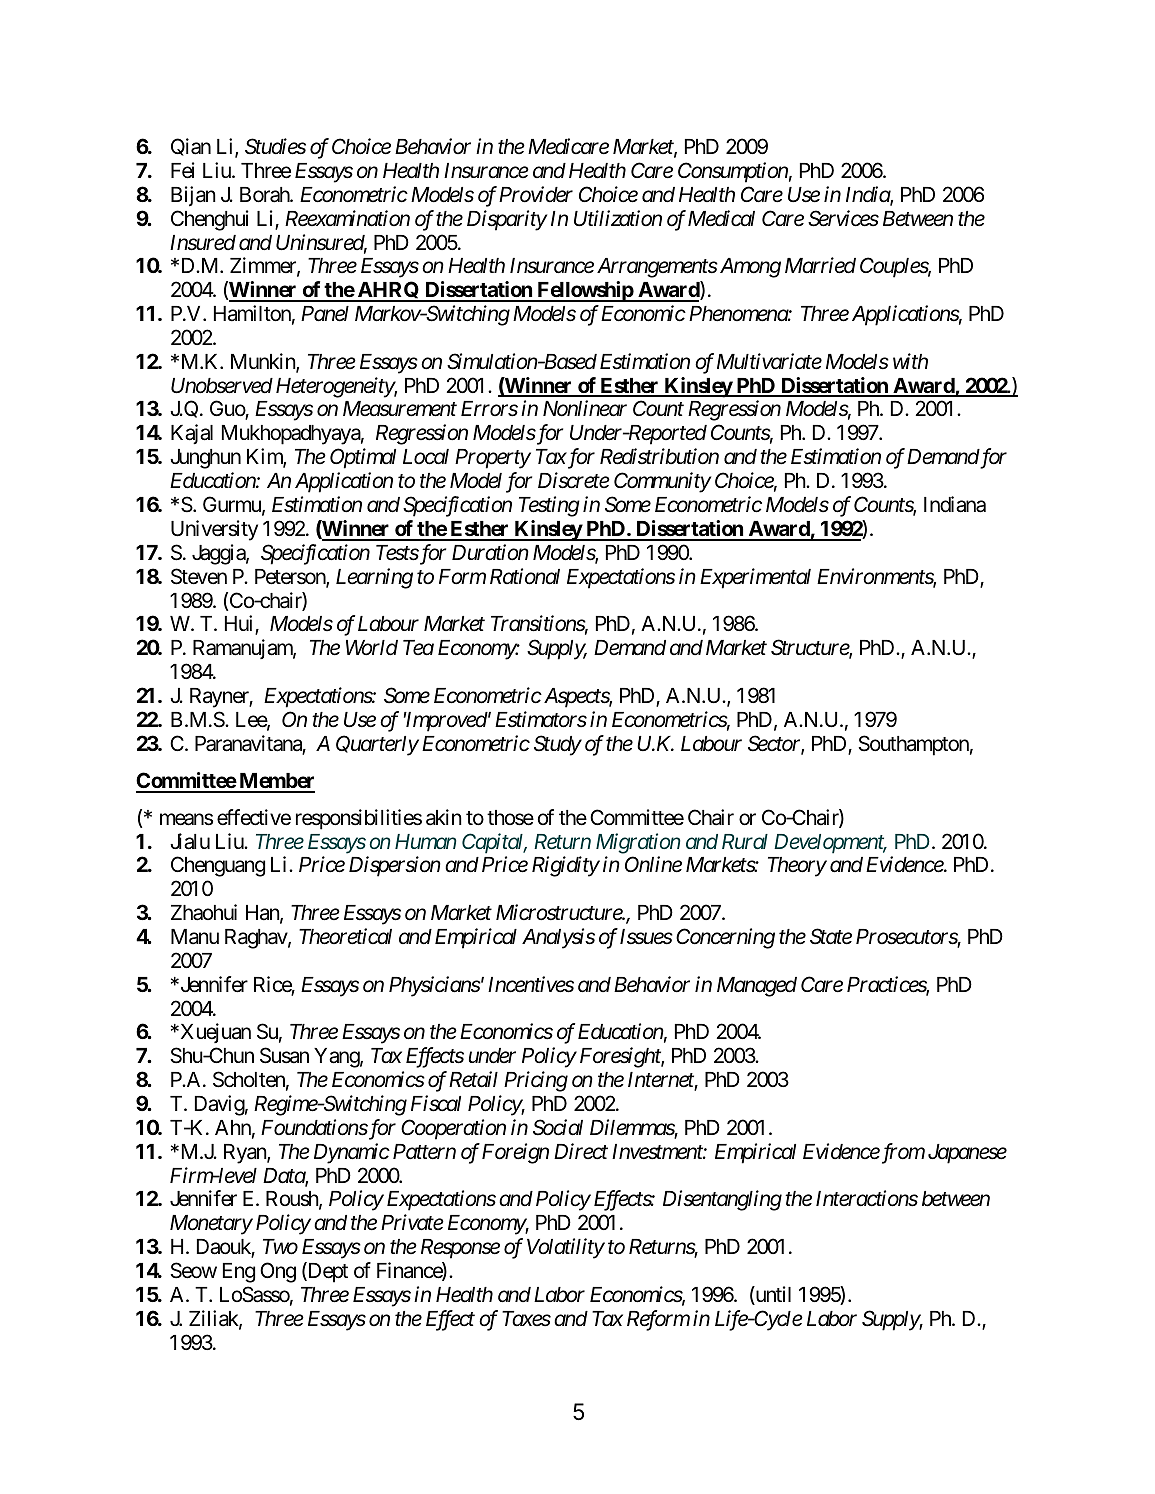  I want to click on Quarterly, so click(377, 745).
